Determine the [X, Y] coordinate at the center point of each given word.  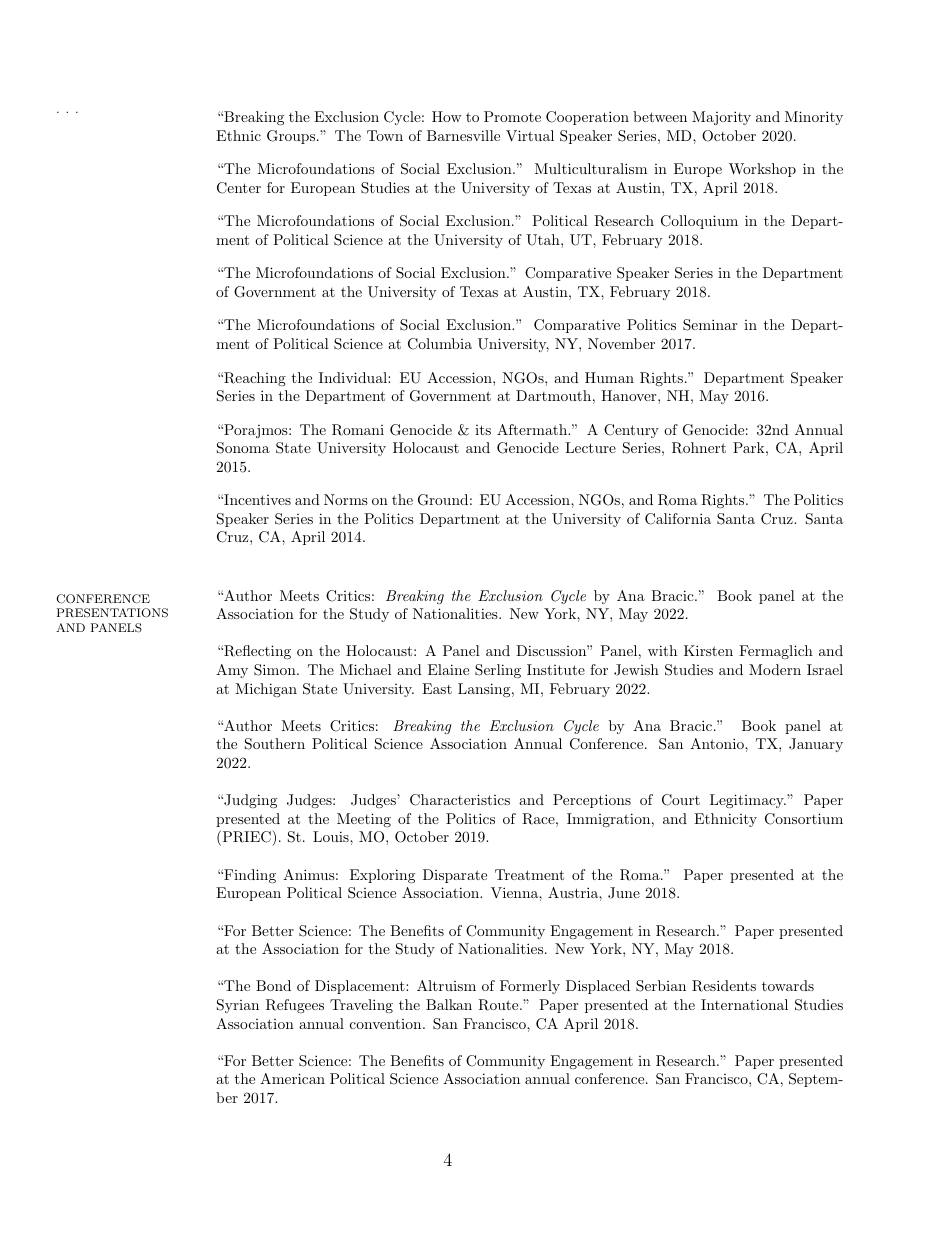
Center [239, 188]
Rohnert [699, 448]
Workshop [762, 170]
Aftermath [533, 429]
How [447, 116]
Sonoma [243, 448]
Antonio [718, 743]
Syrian [238, 1006]
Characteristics [460, 800]
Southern [275, 744]
